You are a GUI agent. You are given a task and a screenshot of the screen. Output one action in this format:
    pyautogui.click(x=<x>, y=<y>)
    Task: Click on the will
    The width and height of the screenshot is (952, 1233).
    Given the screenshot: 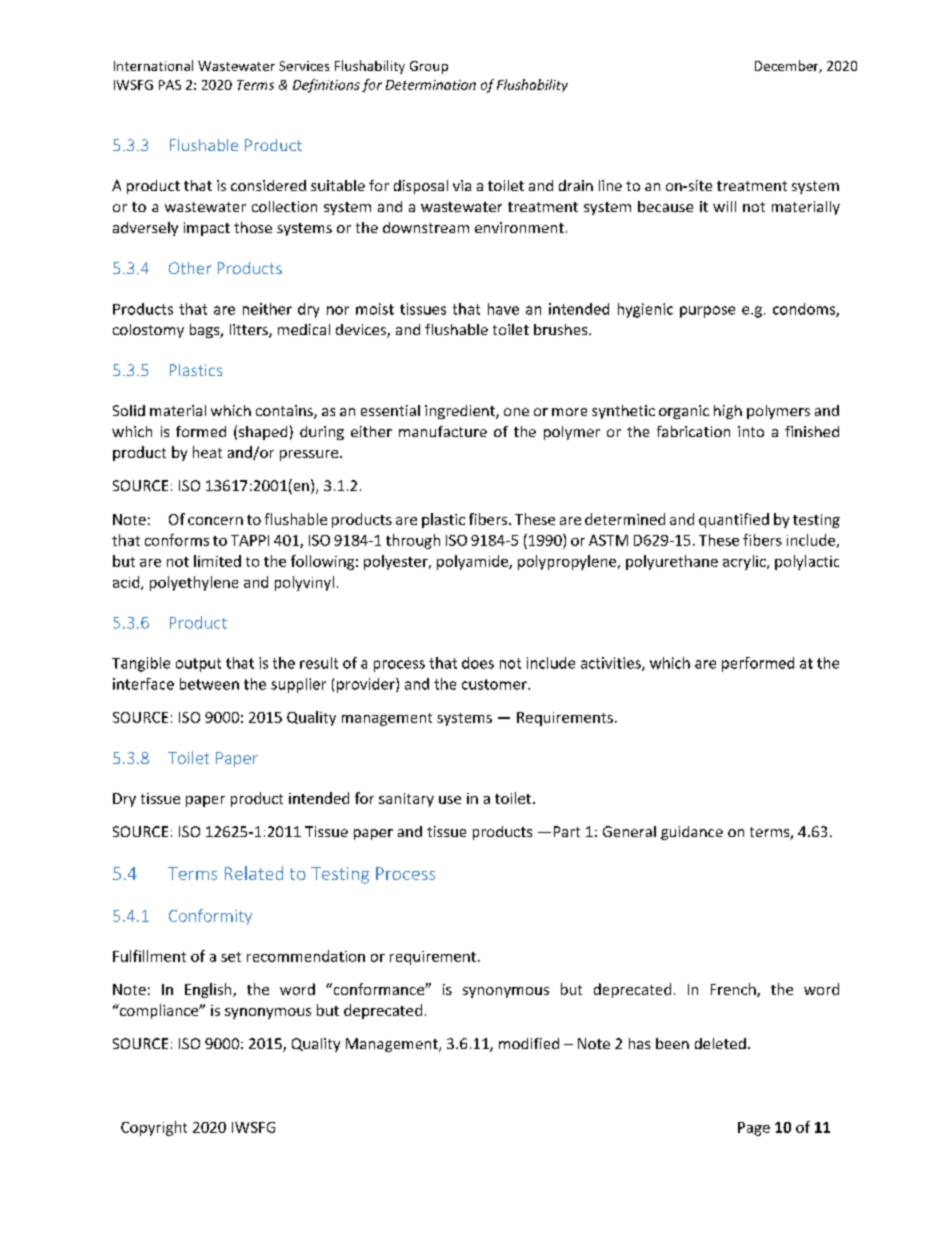 What is the action you would take?
    pyautogui.click(x=724, y=206)
